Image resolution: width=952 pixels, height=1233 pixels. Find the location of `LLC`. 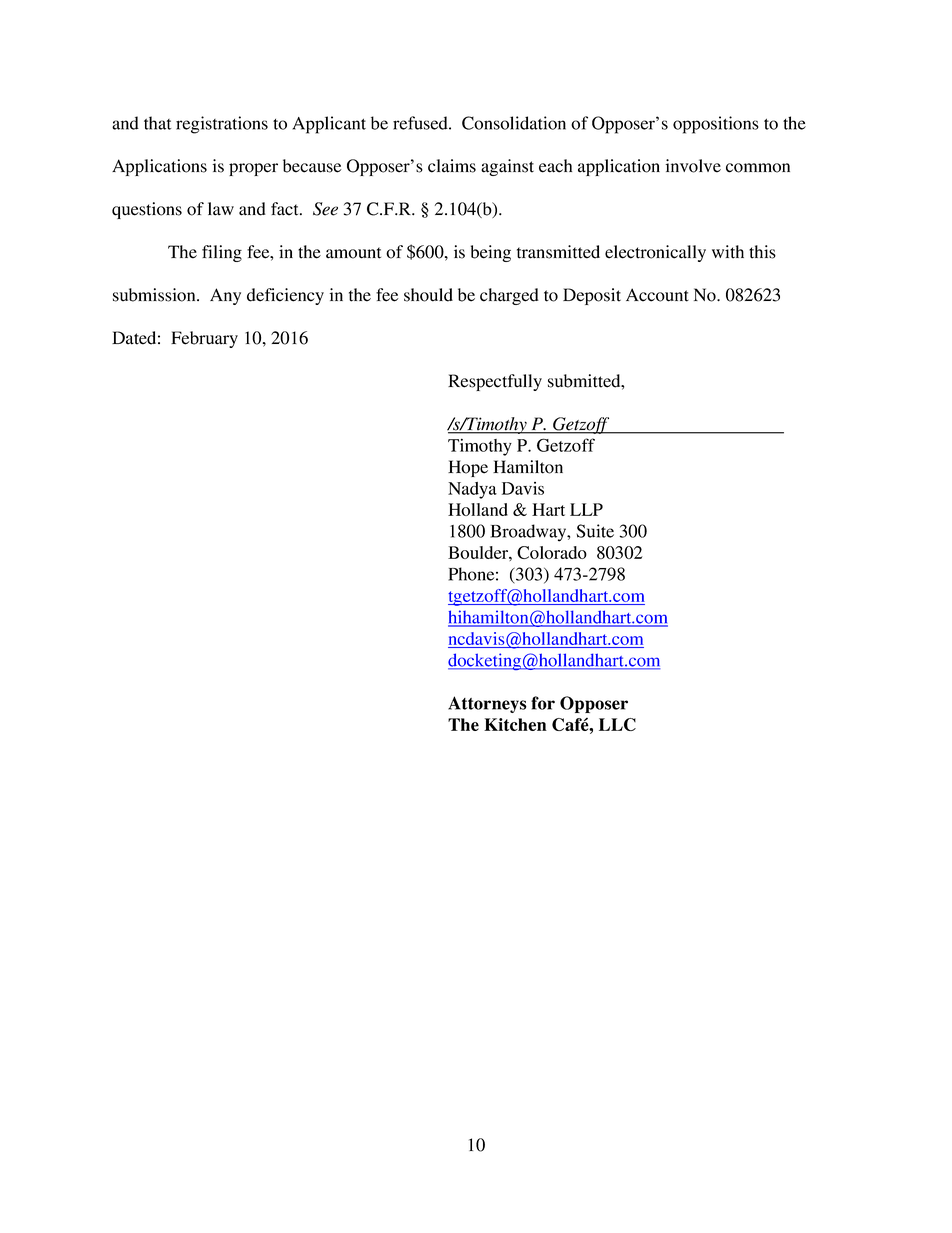

LLC is located at coordinates (617, 724).
